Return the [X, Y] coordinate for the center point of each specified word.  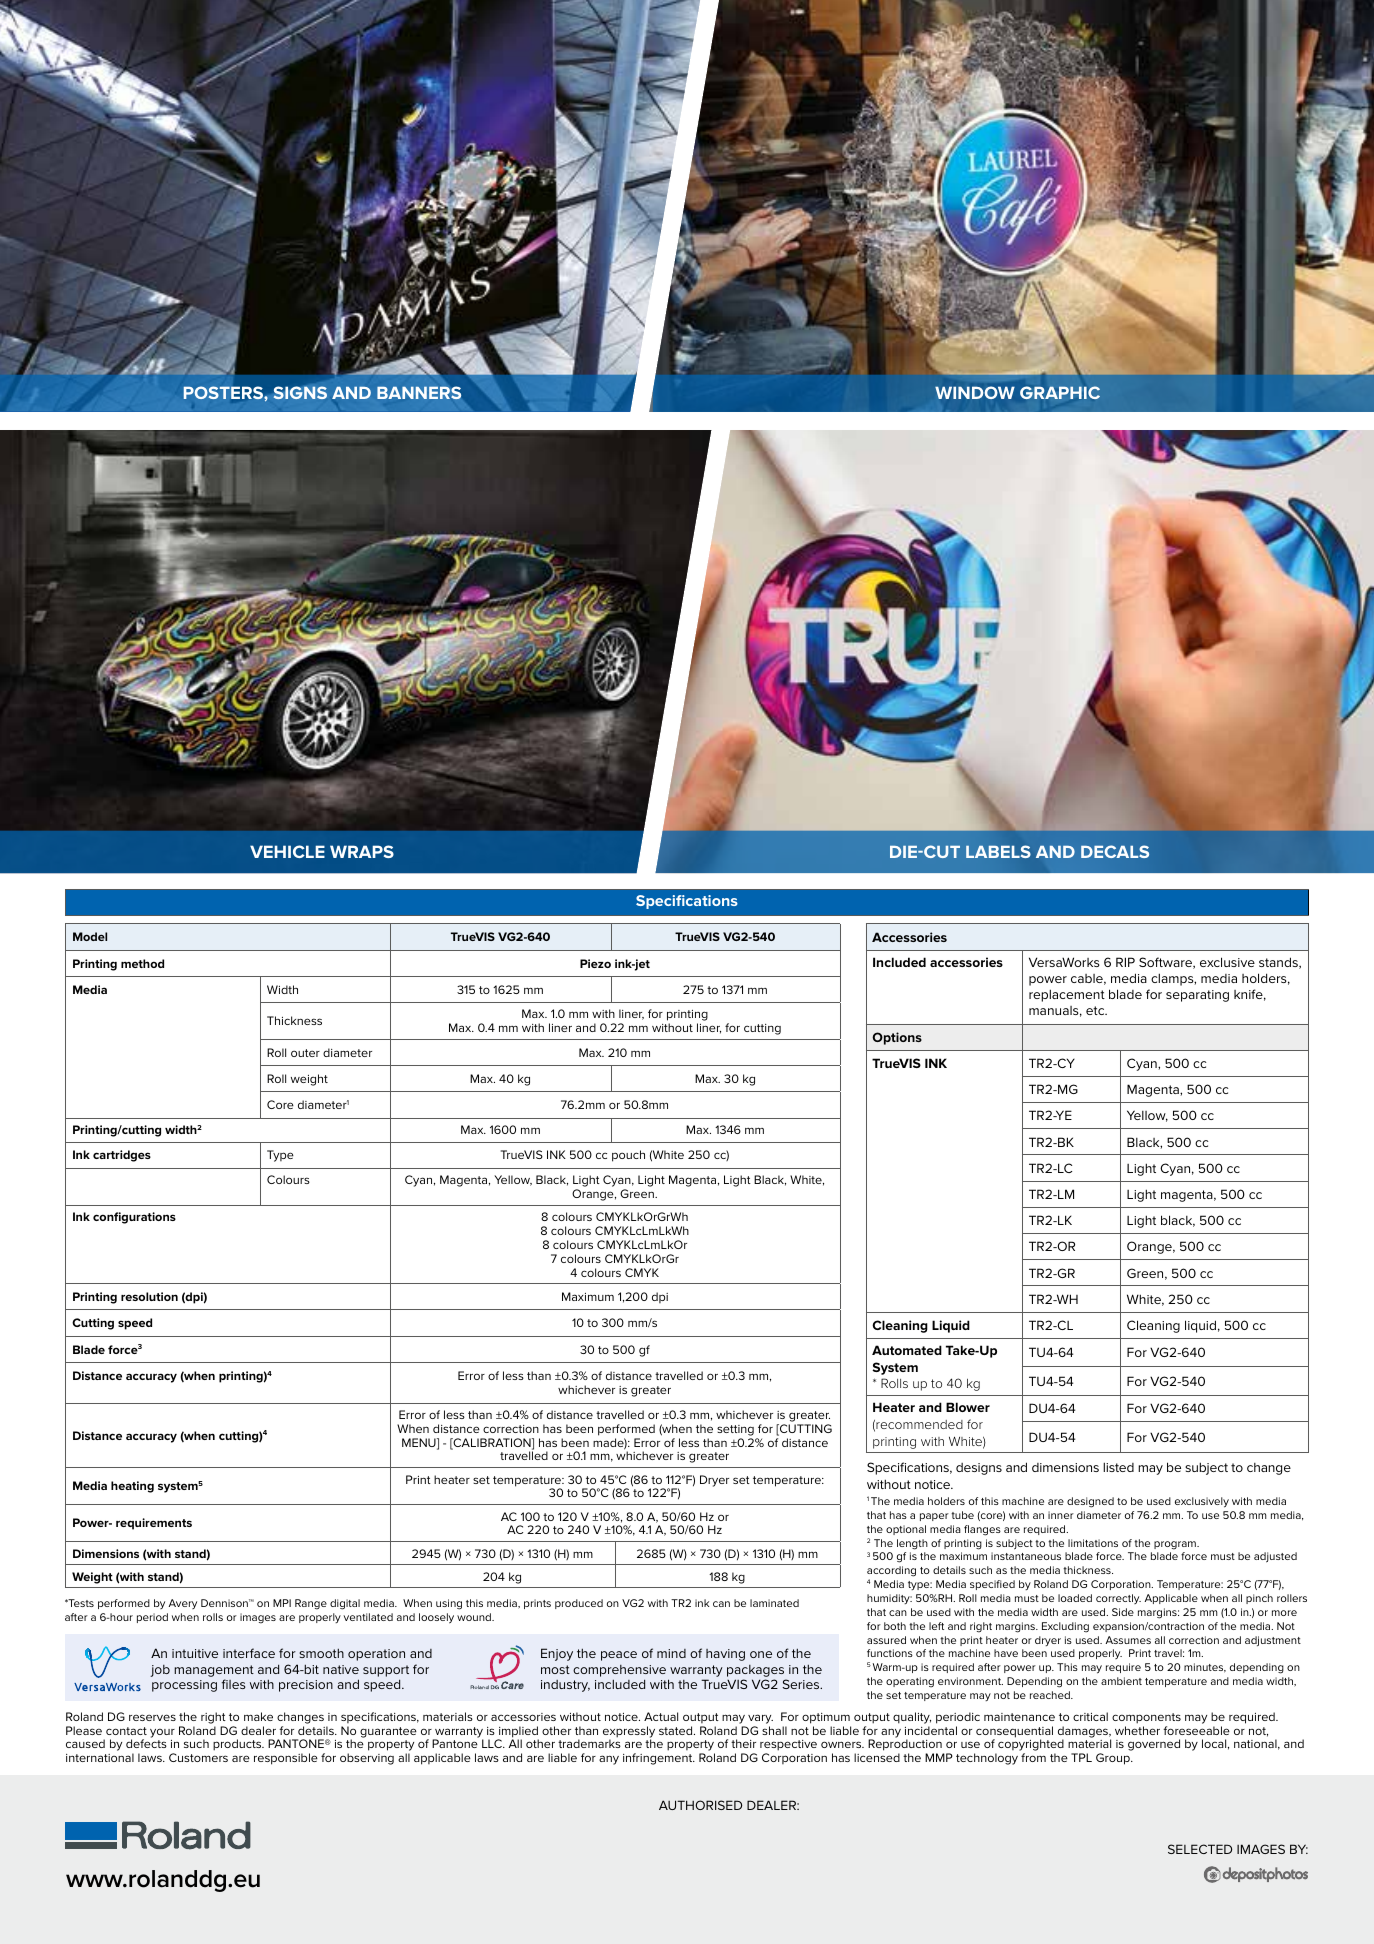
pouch [628, 1156]
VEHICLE [287, 851]
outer [305, 1053]
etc [1096, 1010]
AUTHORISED [700, 1805]
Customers [198, 1757]
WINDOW [975, 392]
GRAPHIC [1060, 392]
